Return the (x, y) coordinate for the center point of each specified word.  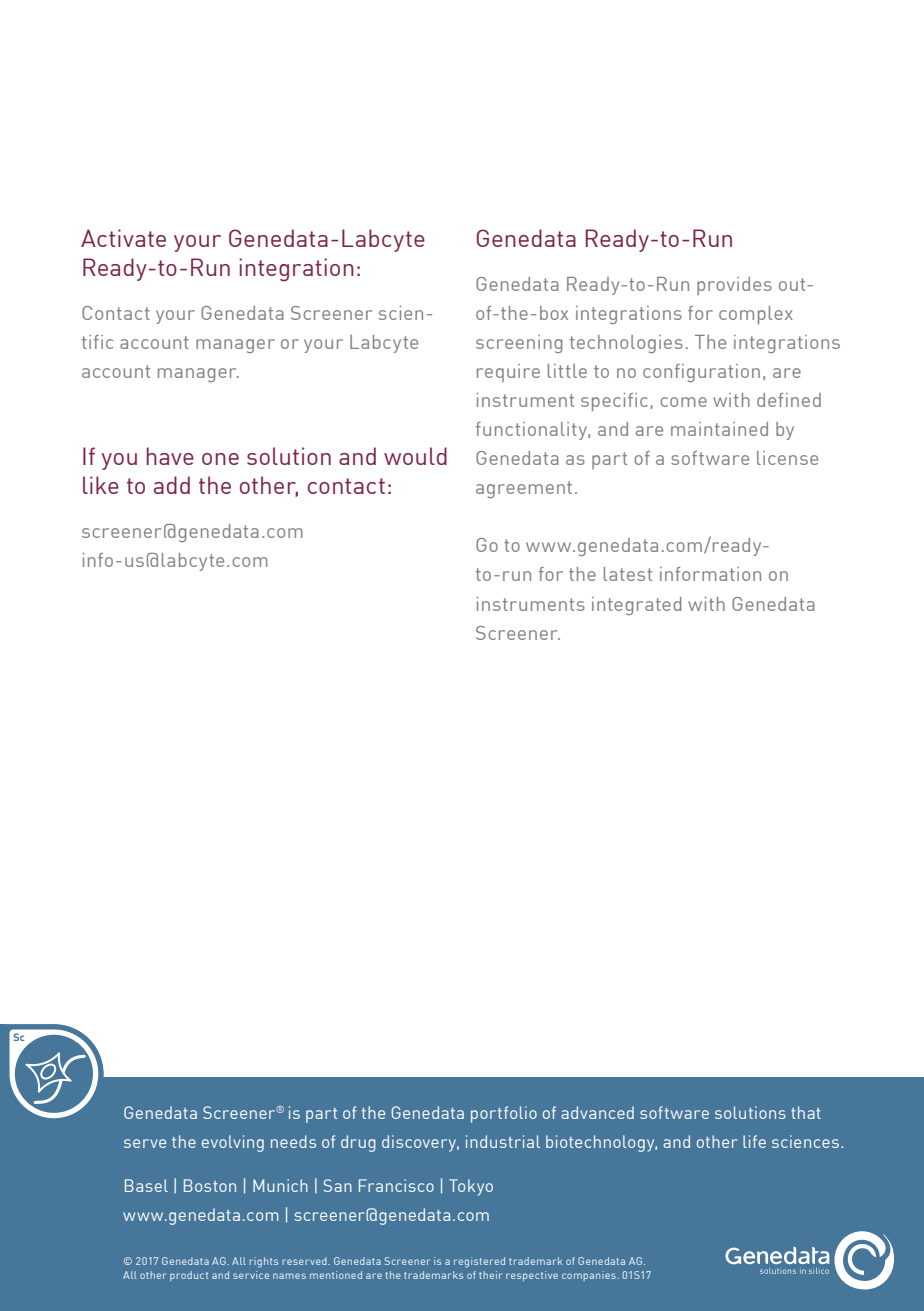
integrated (637, 606)
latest (628, 574)
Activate (123, 238)
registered (479, 1262)
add (172, 485)
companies (590, 1276)
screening (519, 344)
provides (734, 286)
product (189, 1276)
